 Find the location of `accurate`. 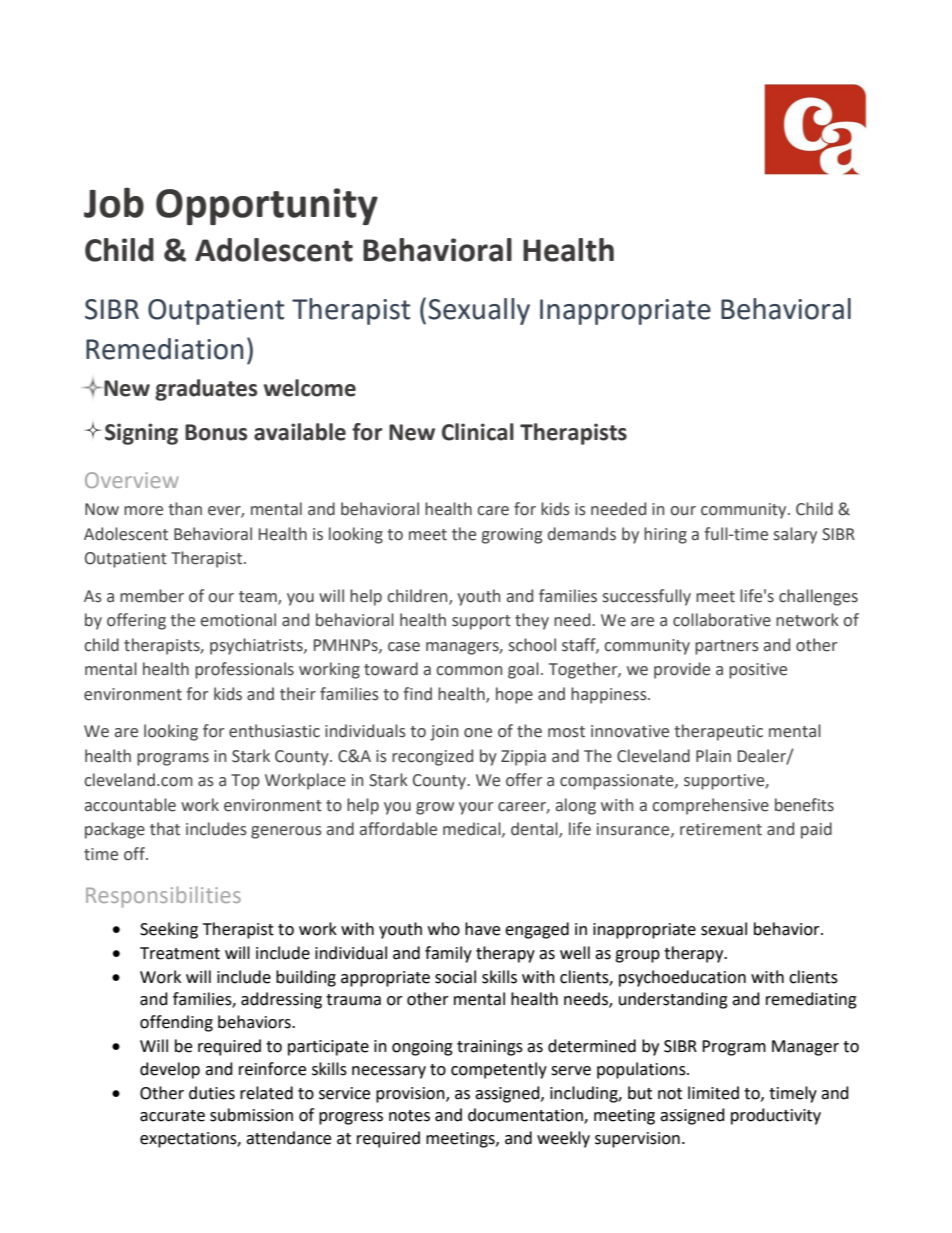

accurate is located at coordinates (172, 1116).
